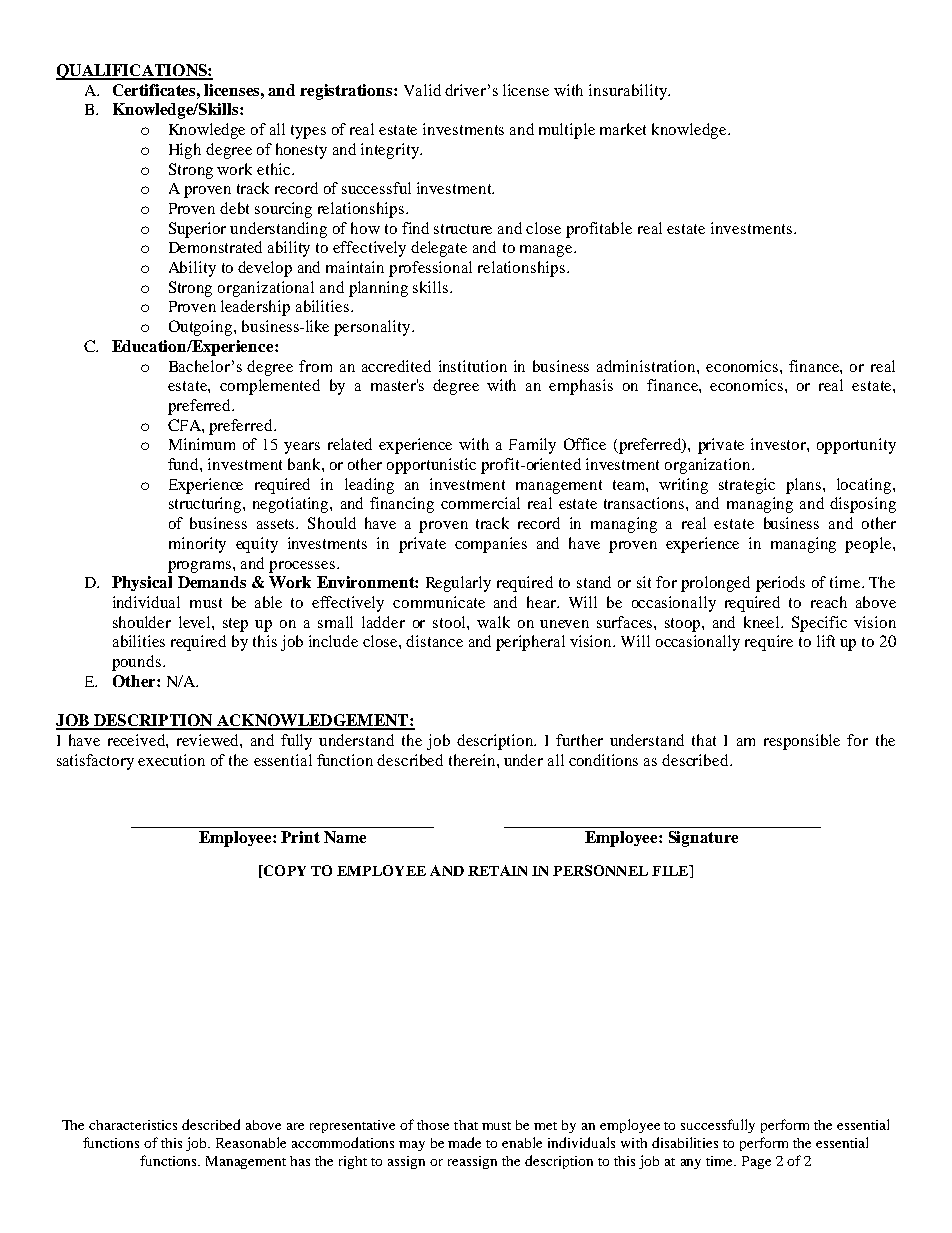 The width and height of the screenshot is (952, 1233). I want to click on walk, so click(493, 622).
